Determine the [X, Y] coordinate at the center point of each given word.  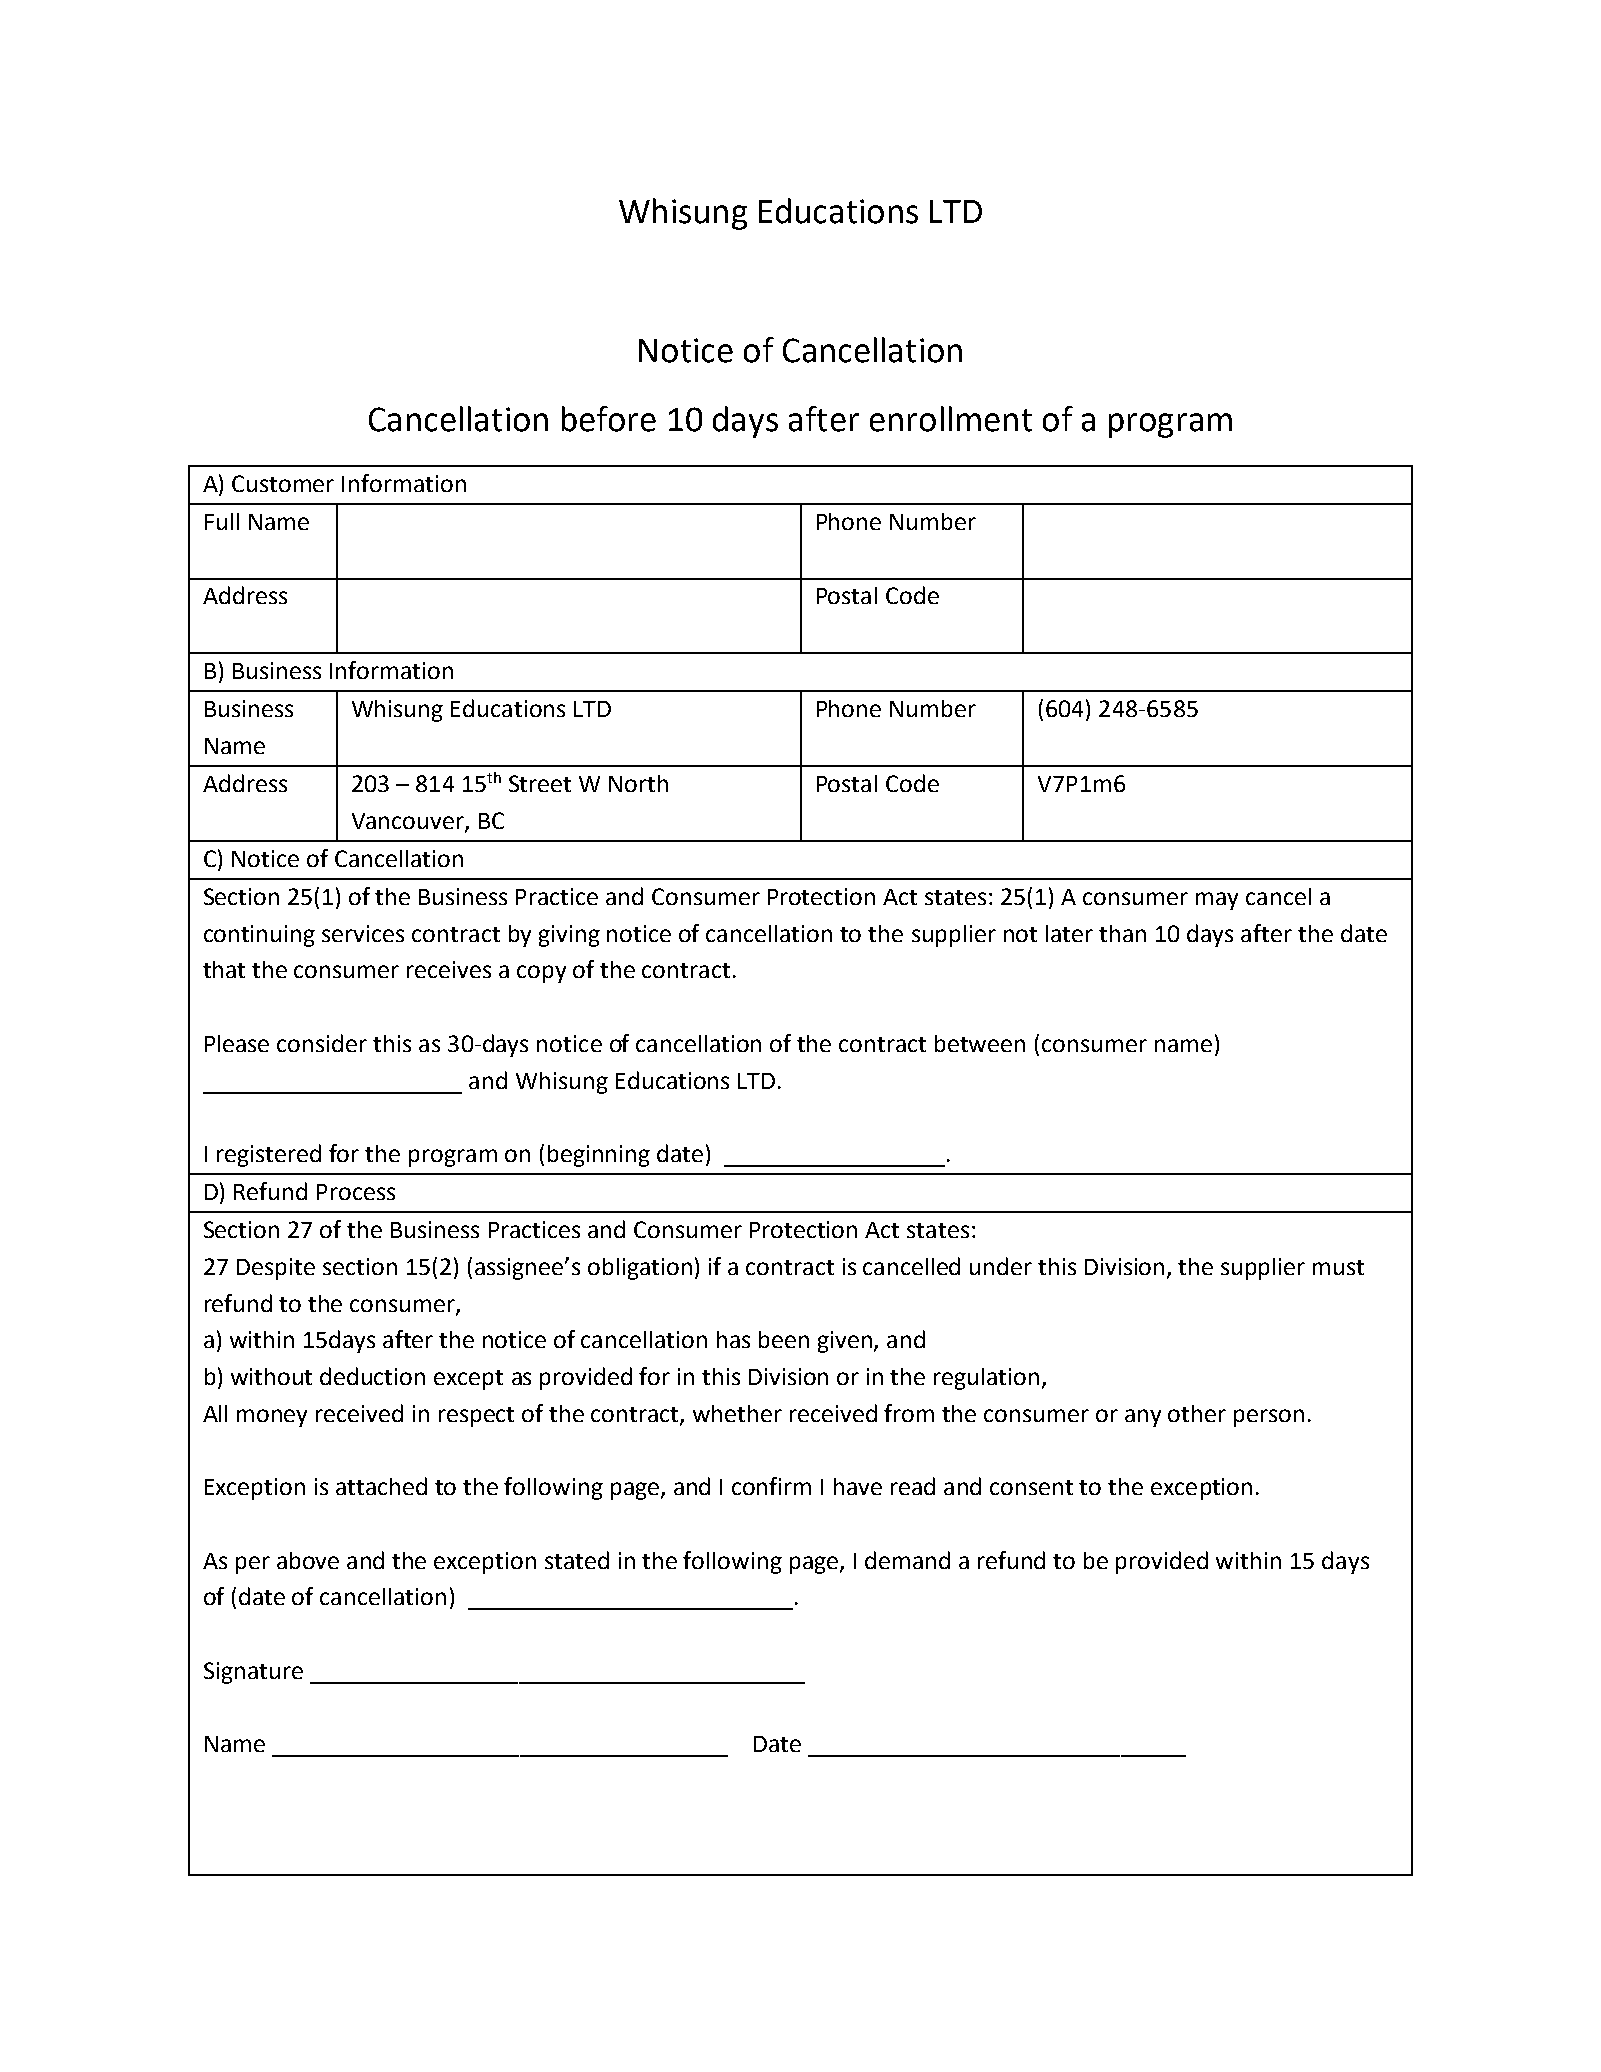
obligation [640, 1269]
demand [907, 1560]
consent [1031, 1487]
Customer [283, 483]
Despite [276, 1269]
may [1217, 901]
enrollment [951, 419]
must [1338, 1267]
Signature [253, 1673]
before [609, 419]
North [638, 783]
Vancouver [409, 822]
